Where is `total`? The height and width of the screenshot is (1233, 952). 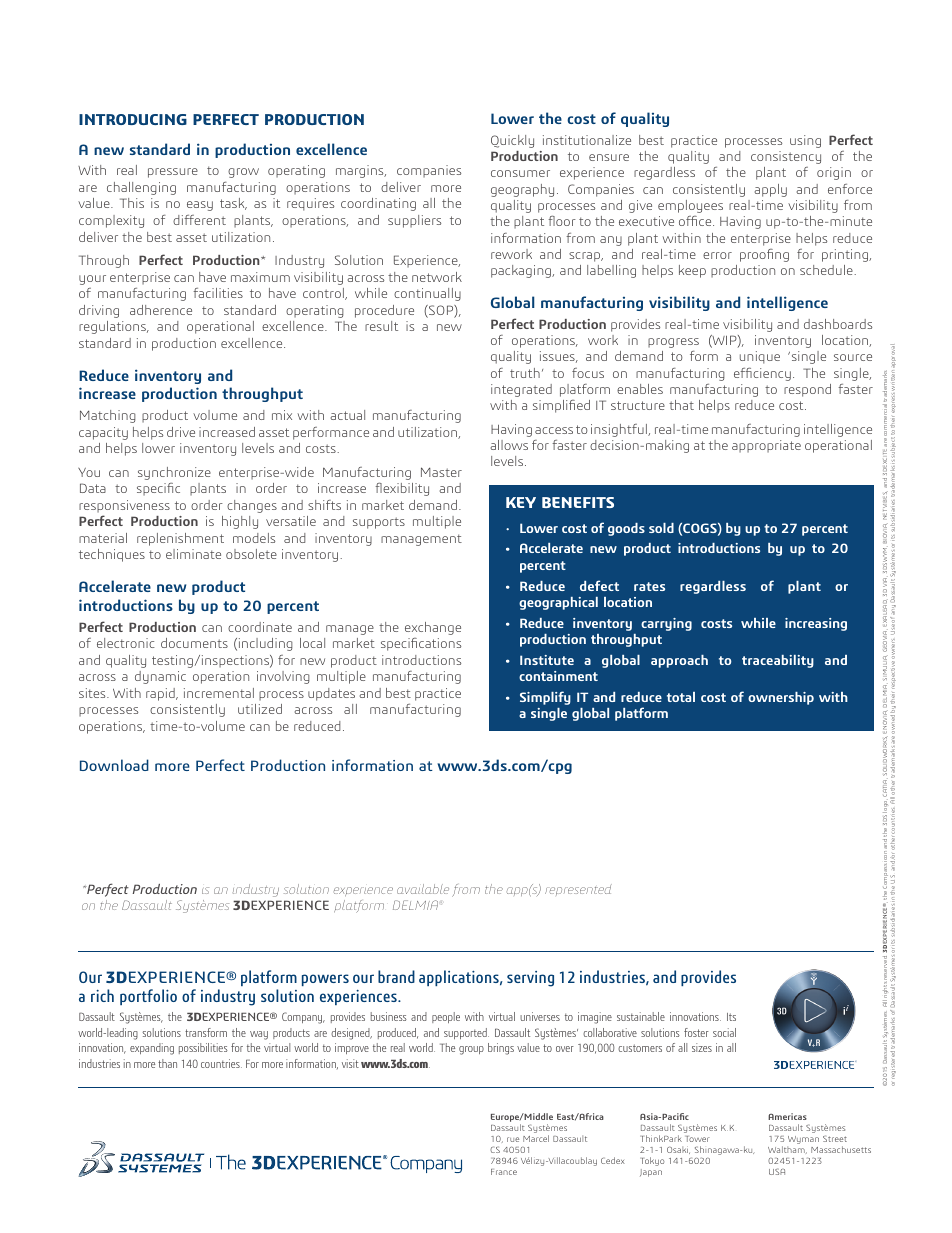
total is located at coordinates (681, 697).
